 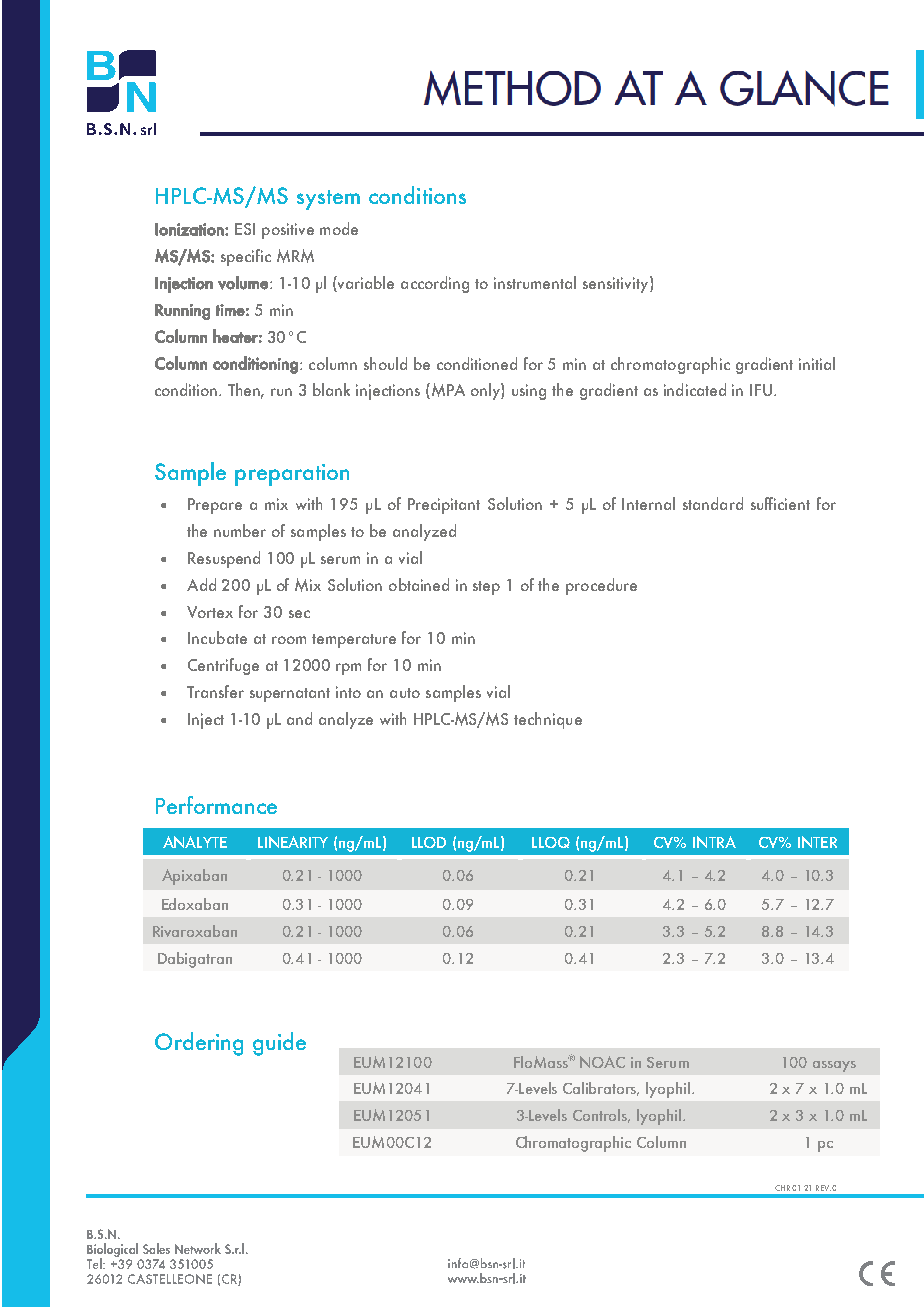 What do you see at coordinates (245, 229) in the screenshot?
I see `ESI` at bounding box center [245, 229].
